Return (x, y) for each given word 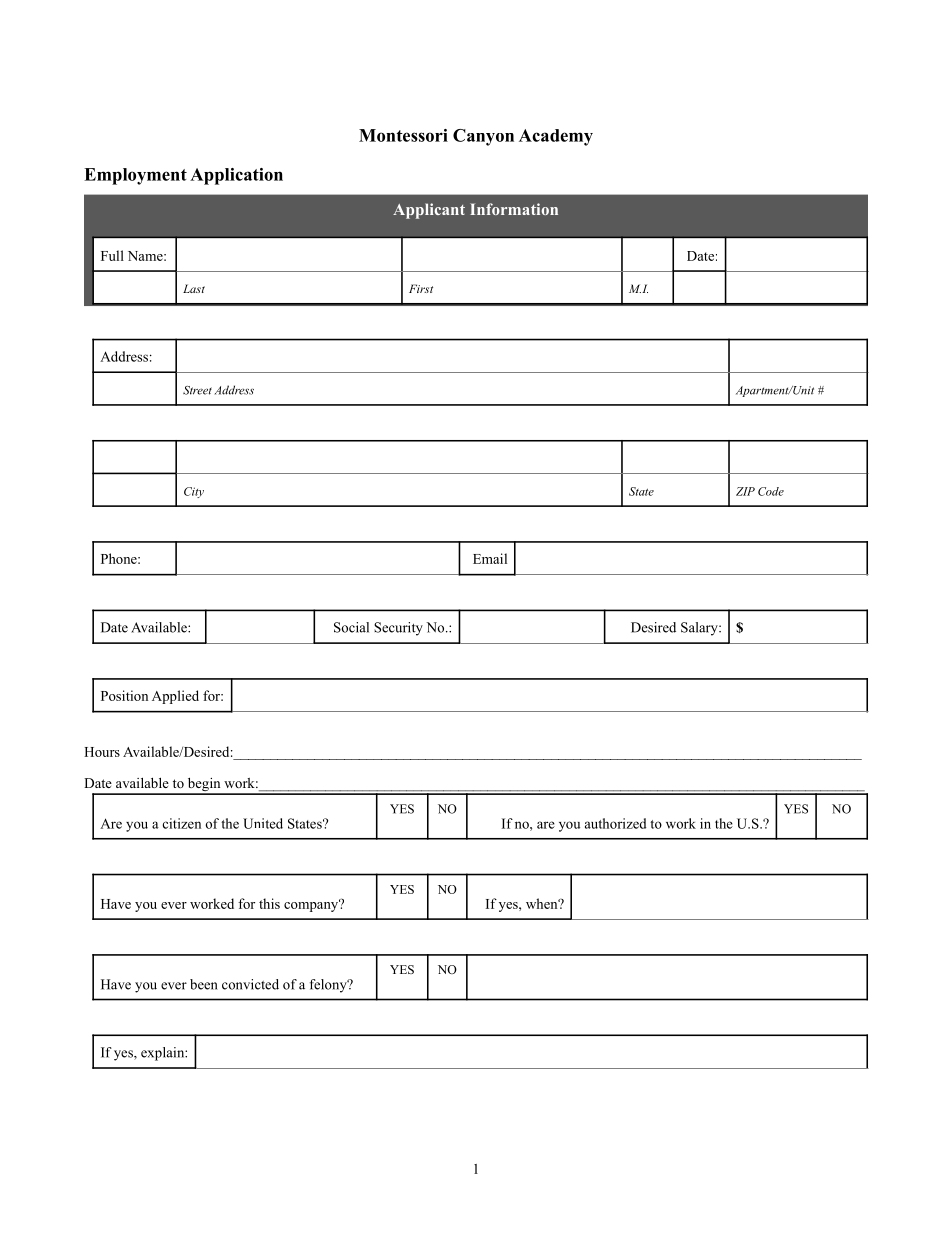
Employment (135, 176)
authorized (615, 823)
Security (398, 629)
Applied (175, 697)
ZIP (745, 491)
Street (197, 390)
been (204, 984)
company (312, 906)
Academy (556, 137)
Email (490, 558)
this (269, 903)
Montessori (403, 135)
